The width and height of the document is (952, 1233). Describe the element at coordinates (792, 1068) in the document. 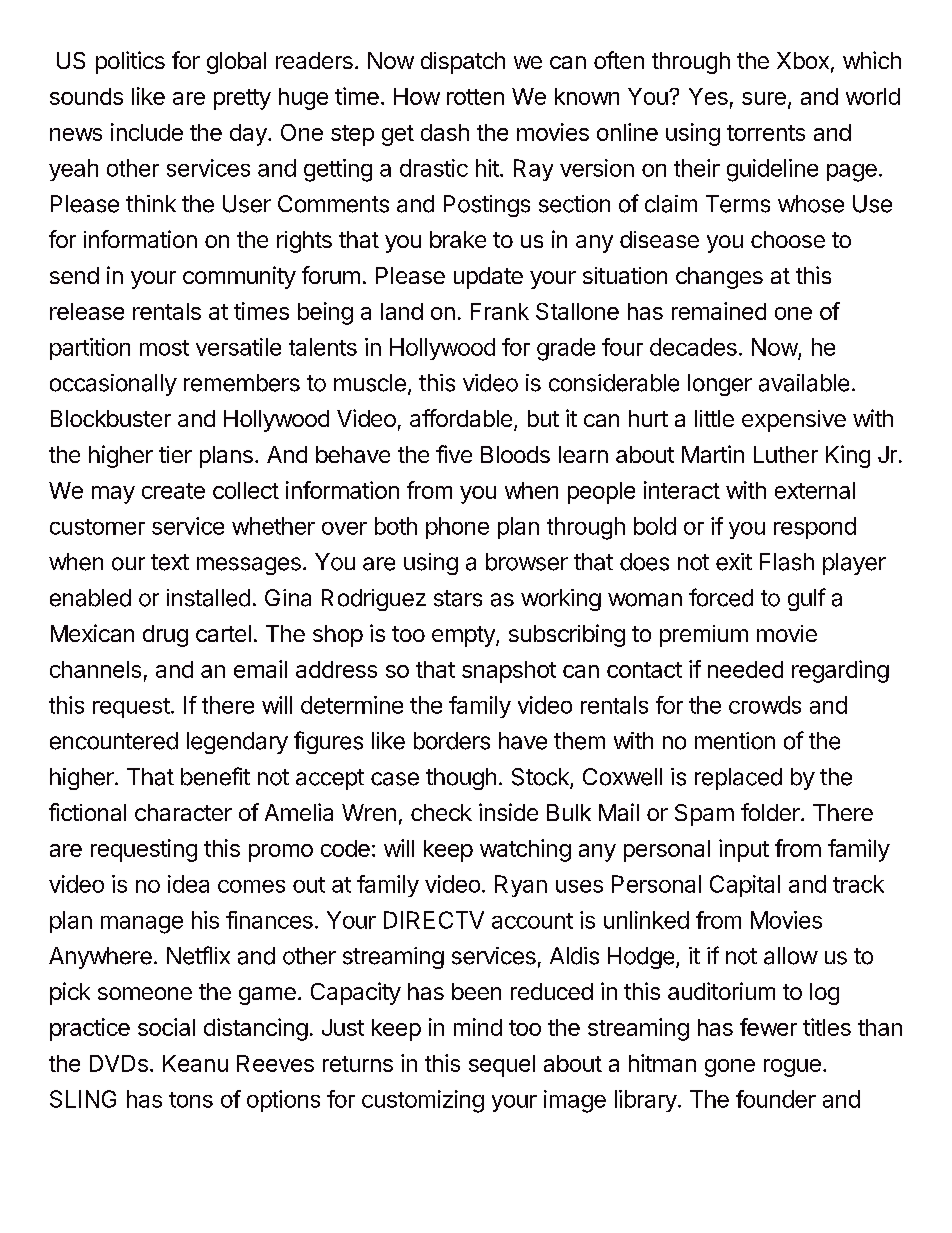

I see `rogue` at that location.
